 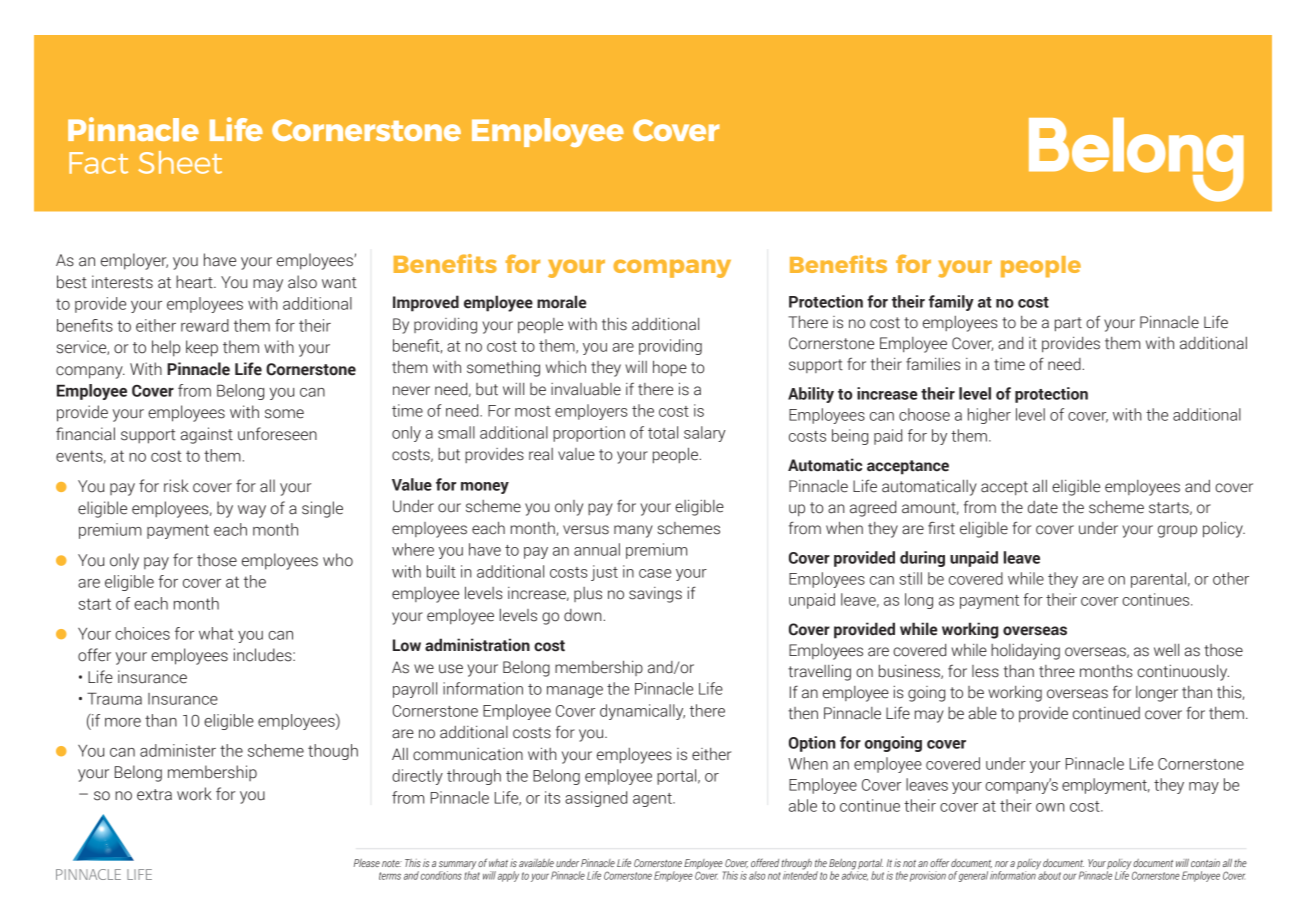 What do you see at coordinates (951, 303) in the screenshot?
I see `family` at bounding box center [951, 303].
